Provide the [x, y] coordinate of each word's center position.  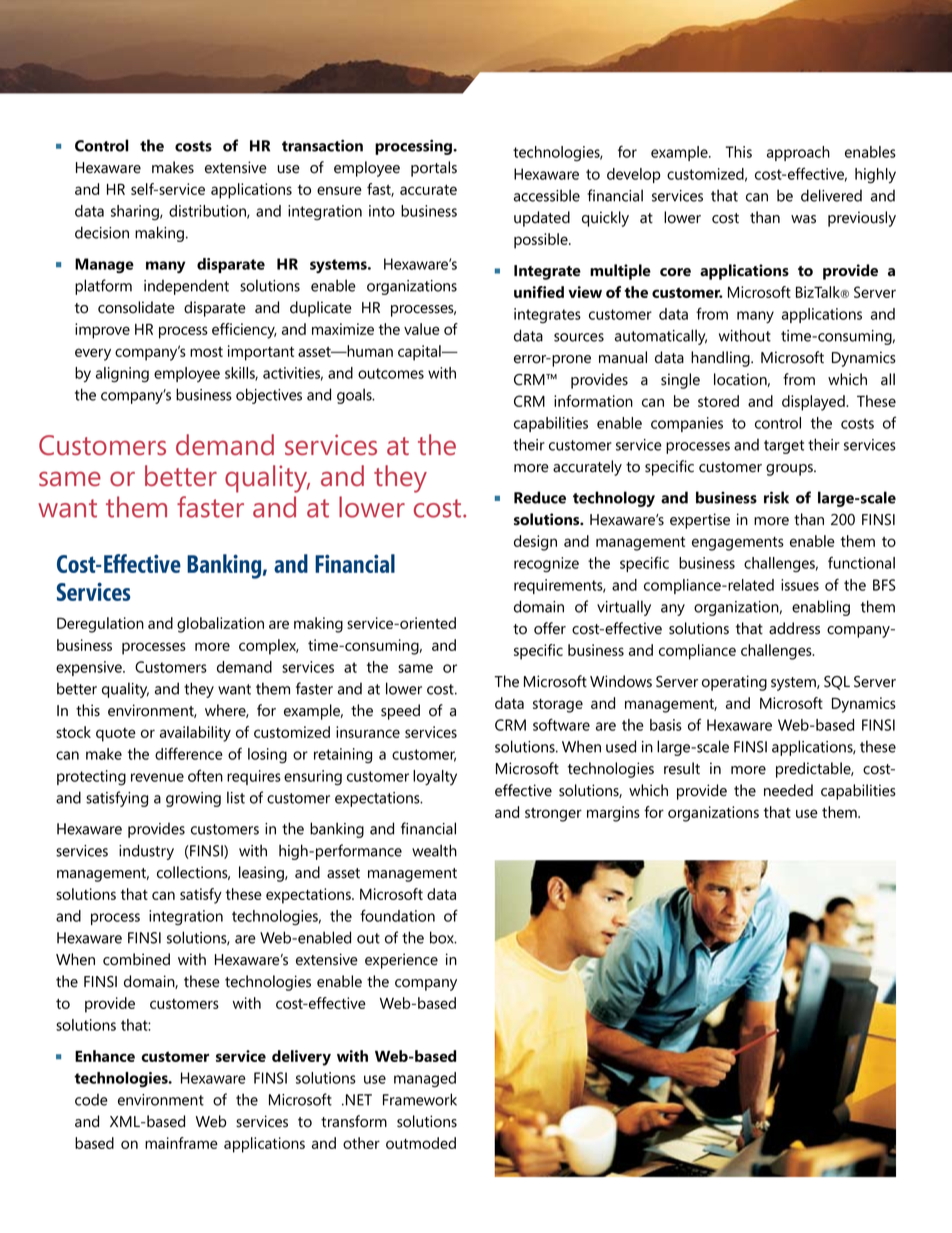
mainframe [181, 1143]
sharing [136, 213]
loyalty [435, 778]
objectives [269, 396]
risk [776, 497]
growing [193, 799]
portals [434, 169]
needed [788, 790]
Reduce [540, 497]
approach [798, 153]
